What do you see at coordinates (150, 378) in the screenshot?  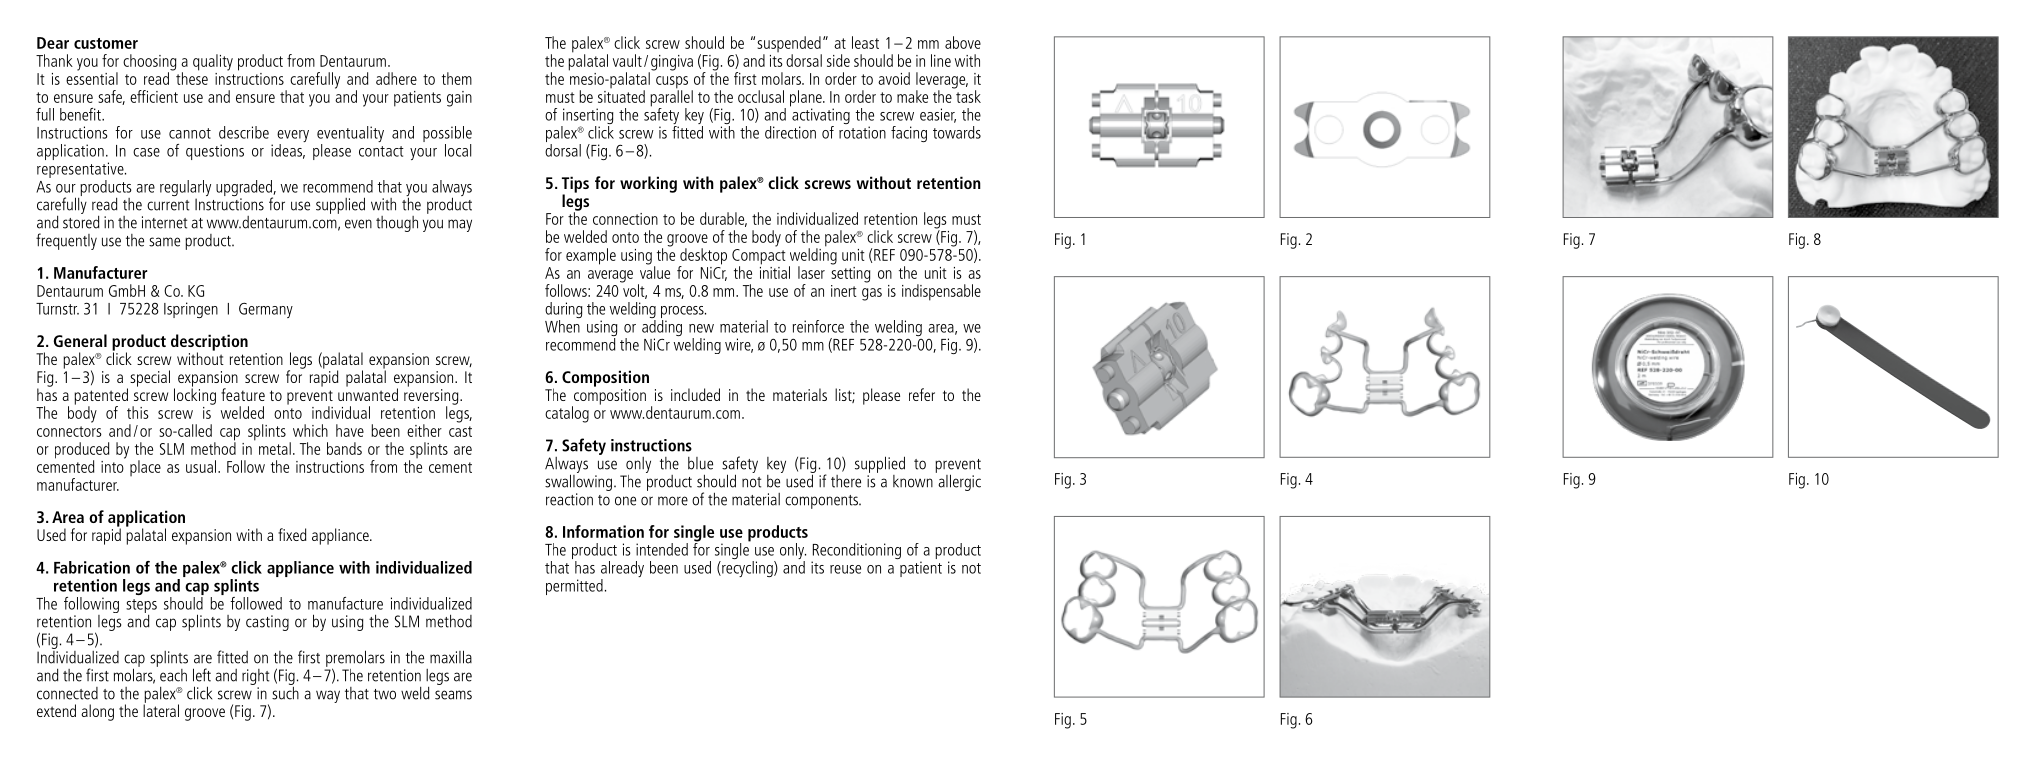 I see `special` at bounding box center [150, 378].
